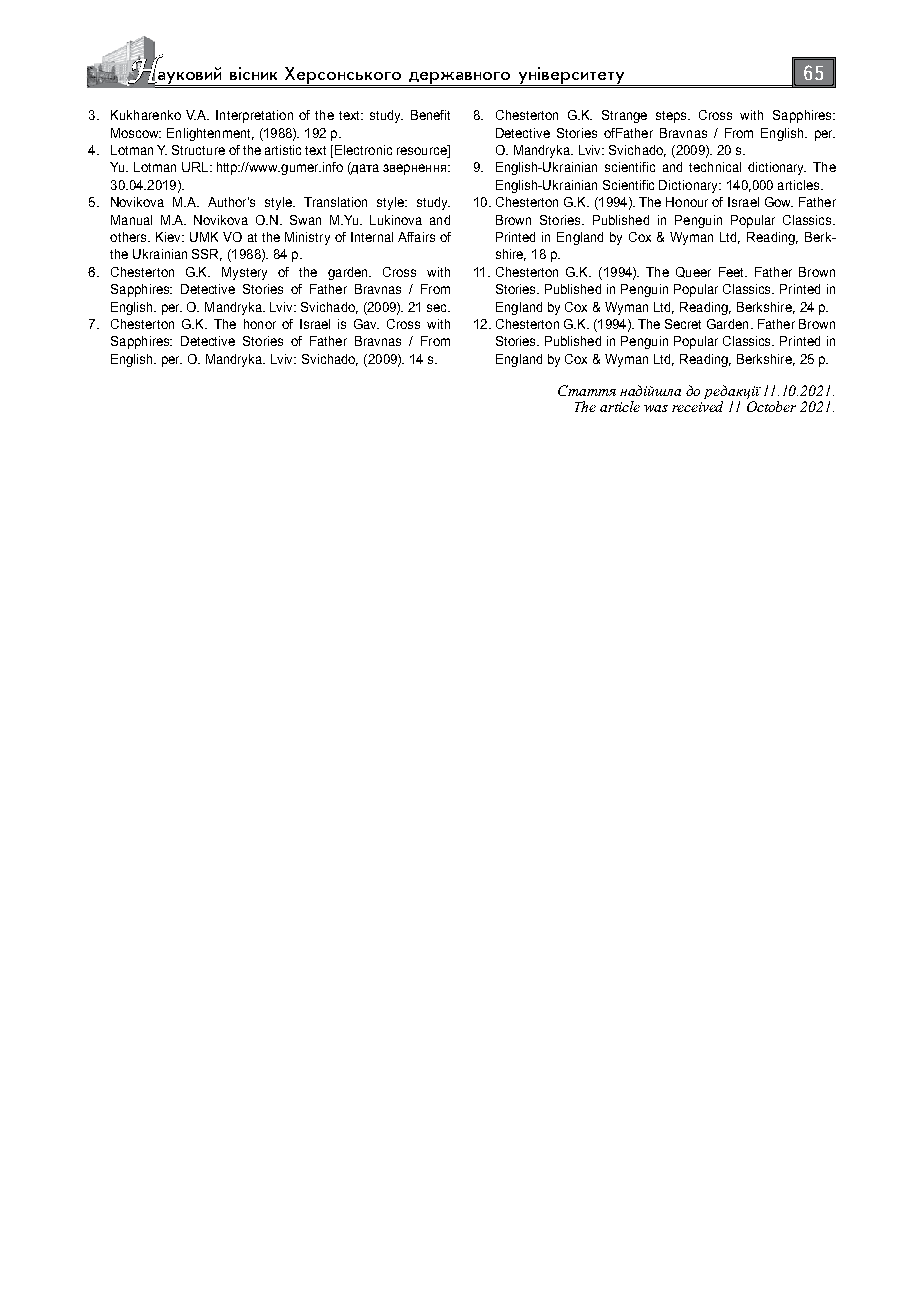 The image size is (924, 1308). Describe the element at coordinates (207, 255) in the screenshot. I see `SSR` at that location.
